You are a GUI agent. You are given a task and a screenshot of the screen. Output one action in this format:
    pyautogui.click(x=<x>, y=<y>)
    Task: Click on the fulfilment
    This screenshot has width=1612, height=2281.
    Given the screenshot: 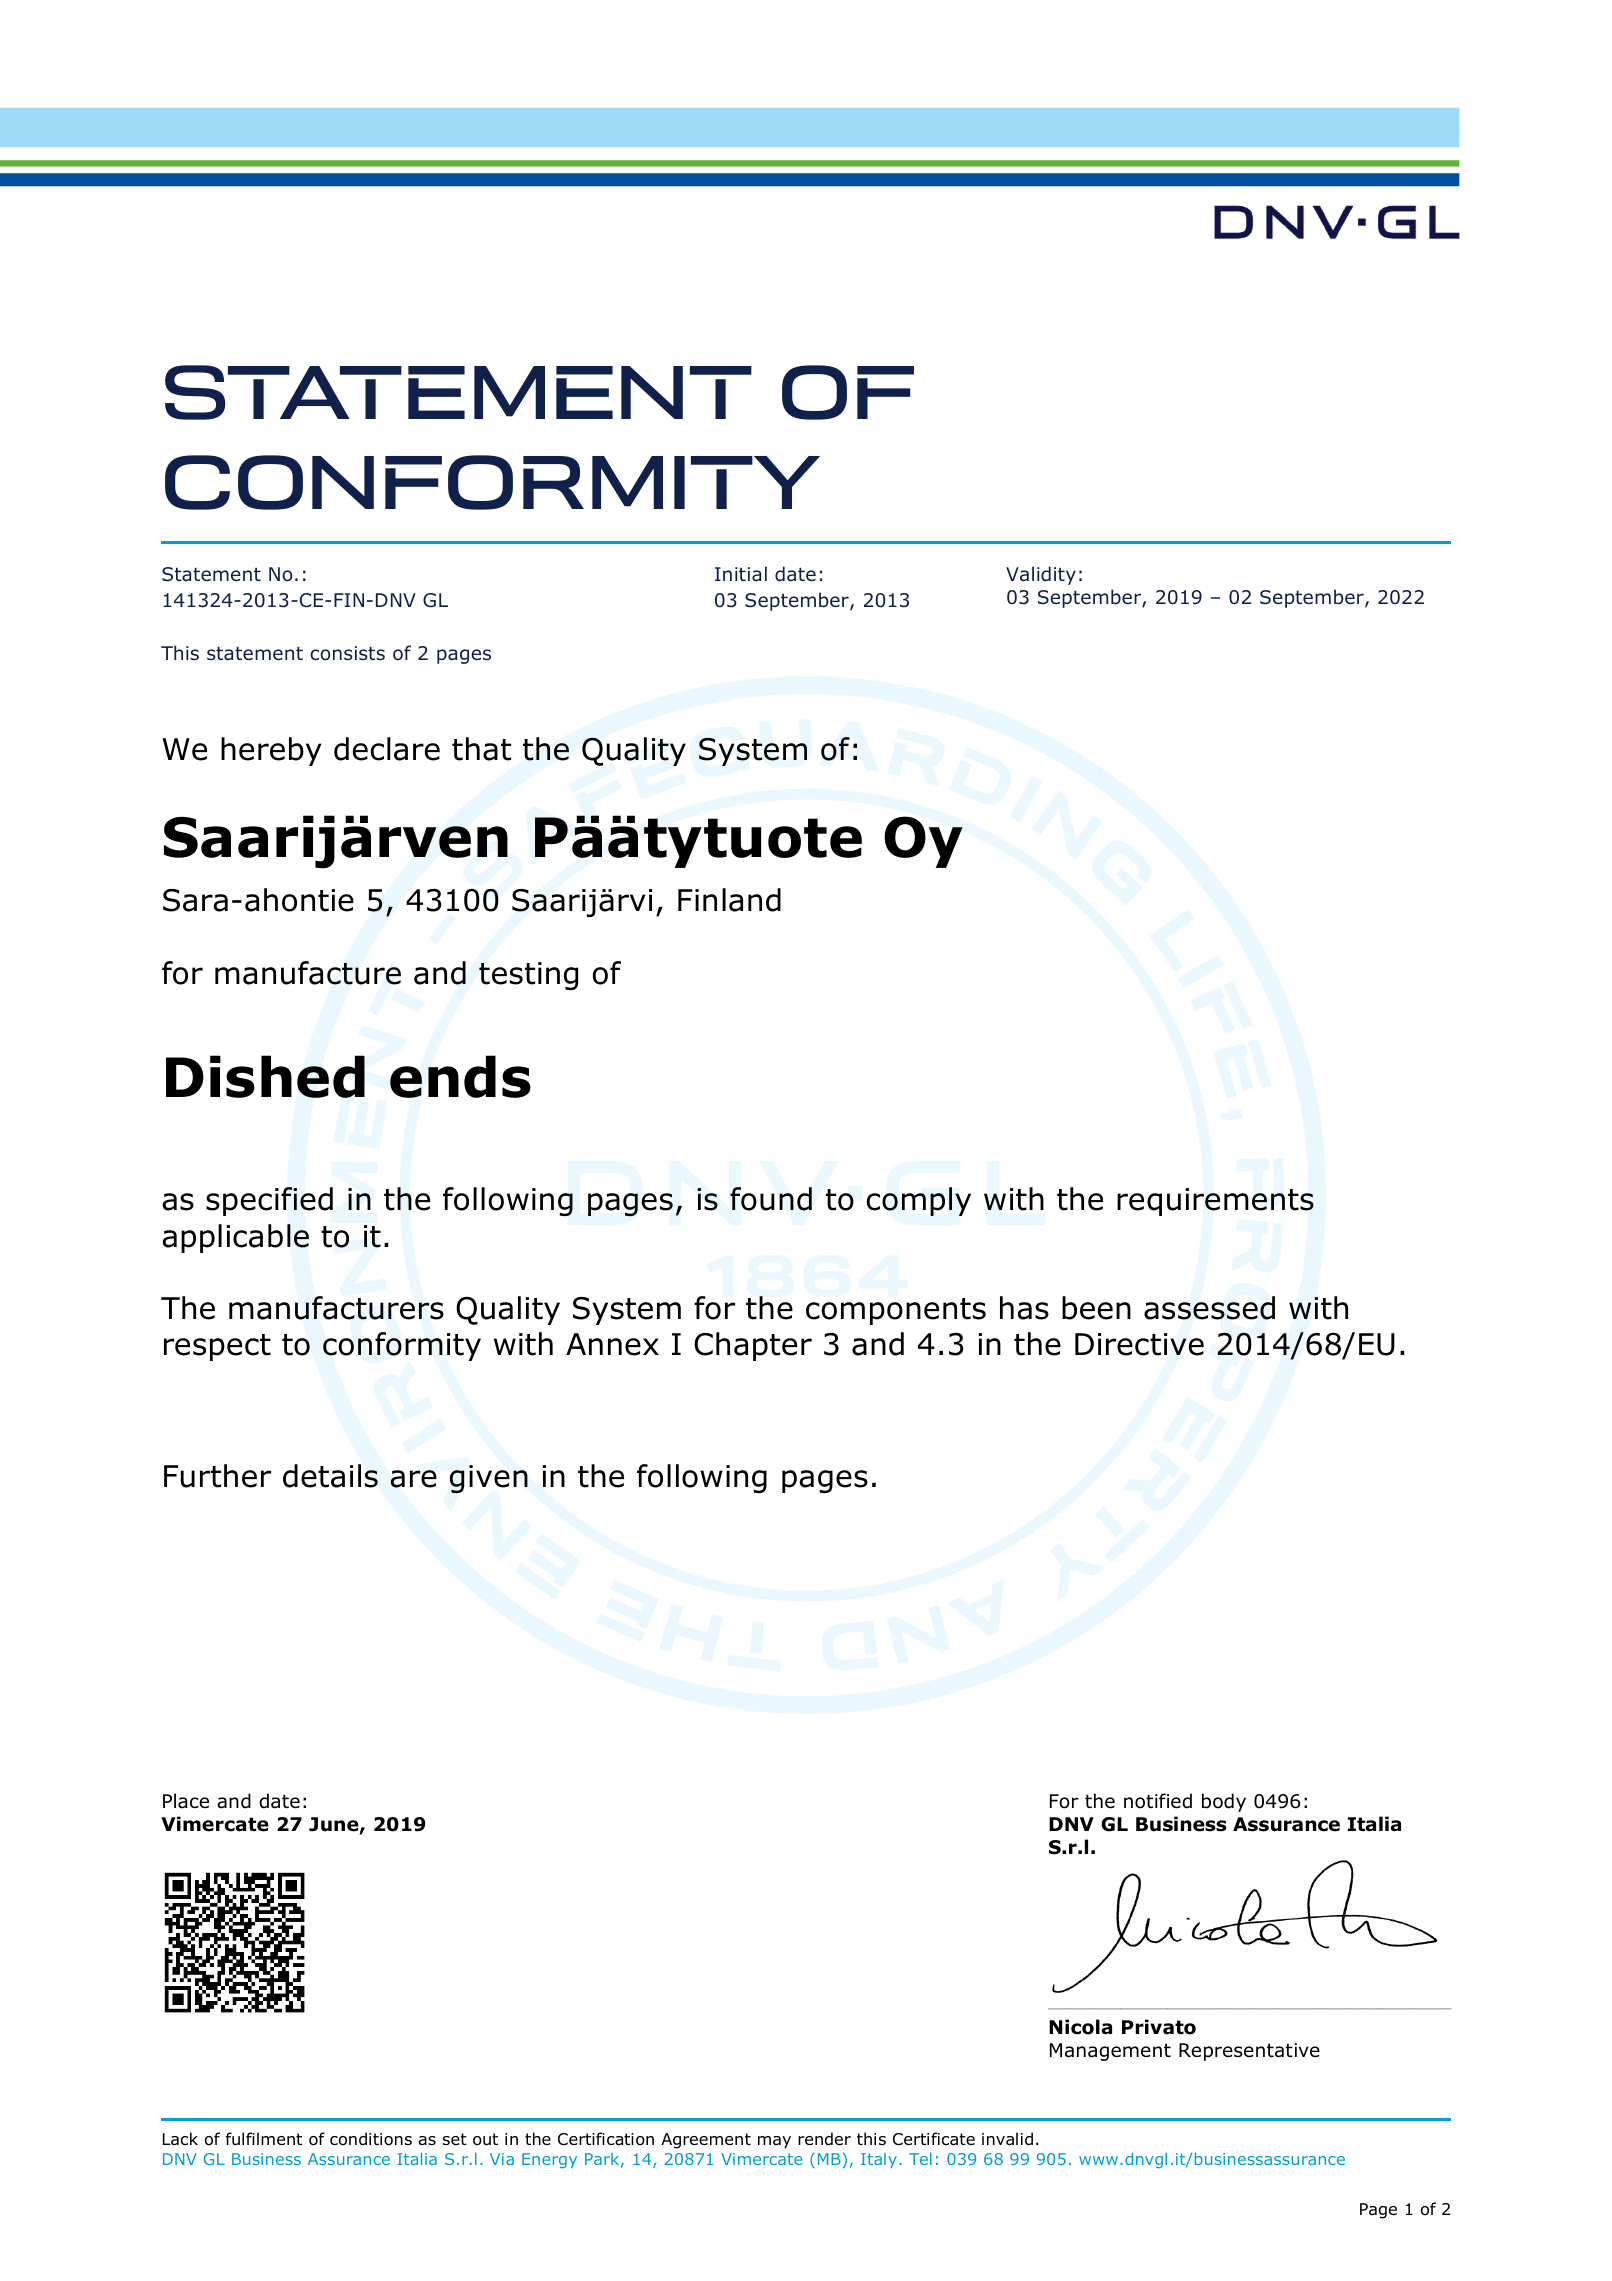 What is the action you would take?
    pyautogui.click(x=264, y=2139)
